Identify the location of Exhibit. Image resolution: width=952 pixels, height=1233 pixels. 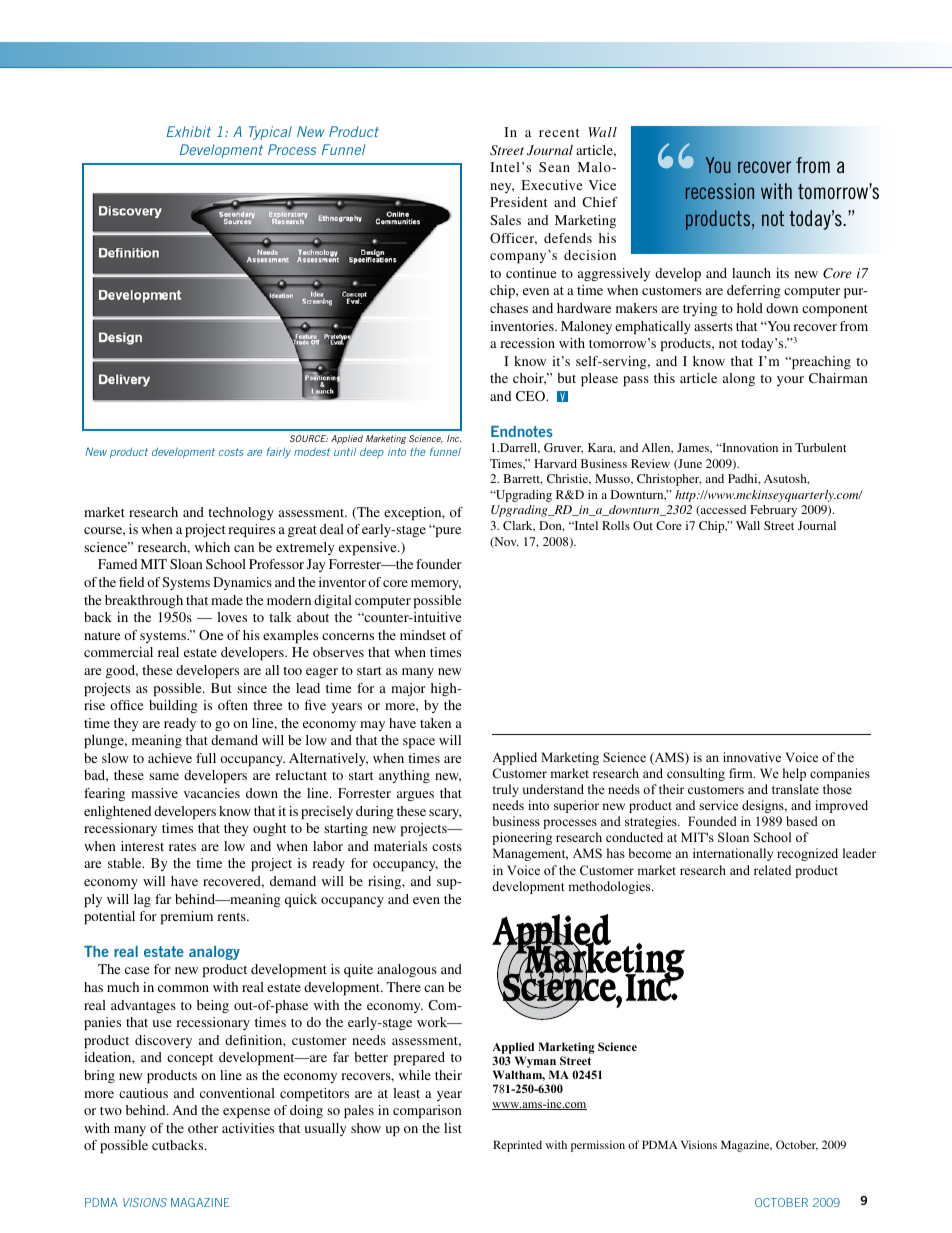
(189, 131).
